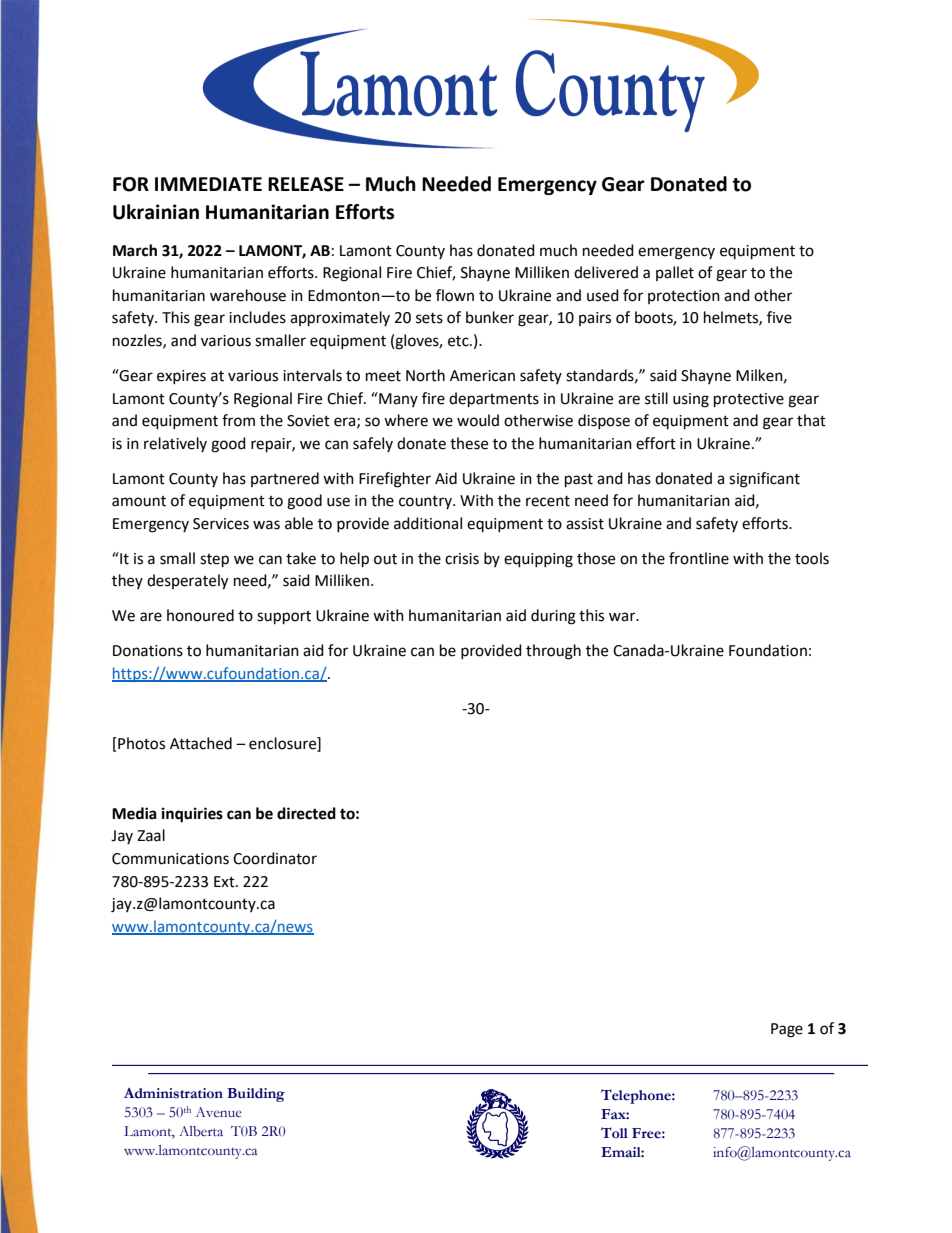 Image resolution: width=952 pixels, height=1233 pixels. What do you see at coordinates (699, 558) in the screenshot?
I see `frontline` at bounding box center [699, 558].
